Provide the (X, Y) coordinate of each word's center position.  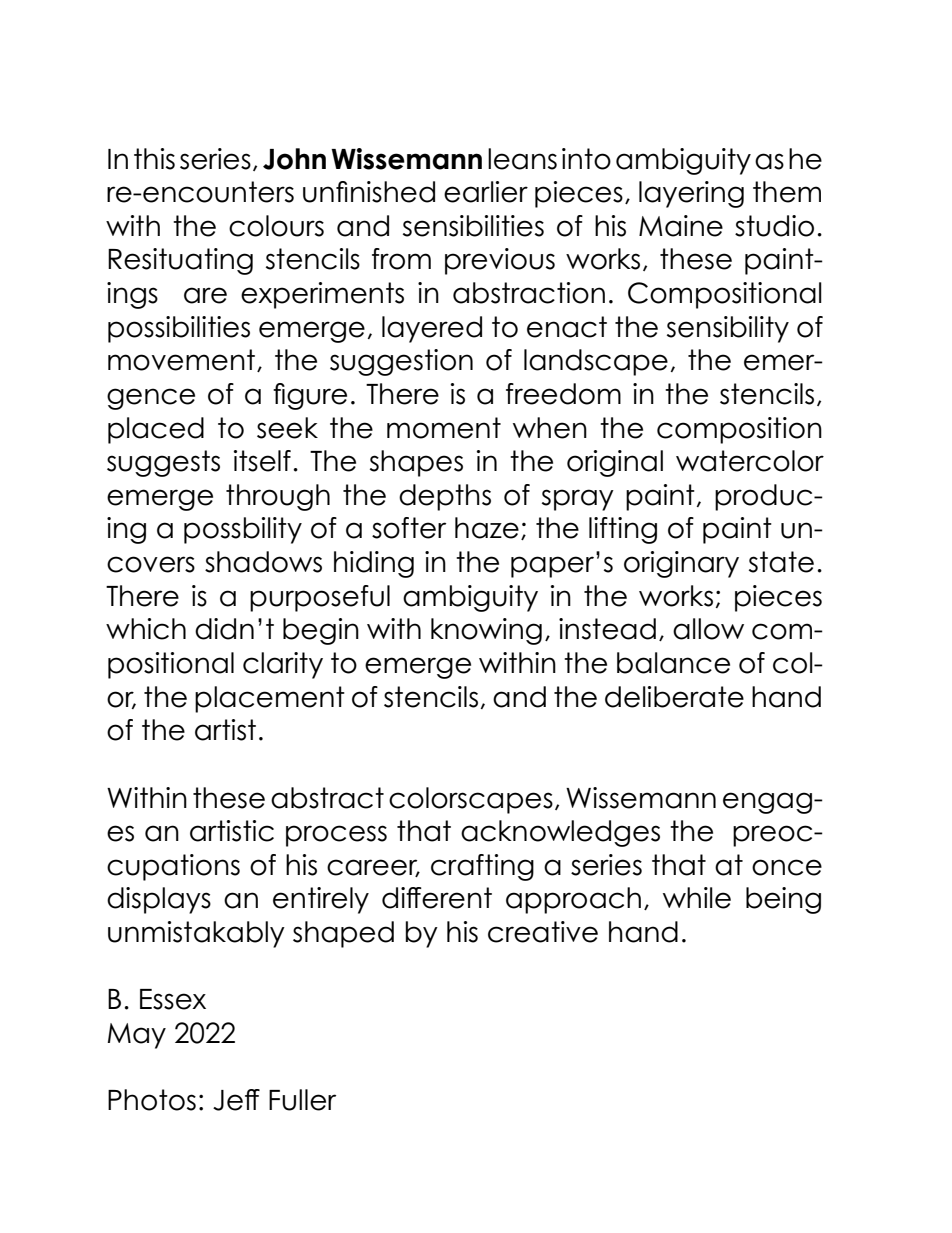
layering (691, 194)
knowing (486, 631)
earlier (486, 192)
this (154, 159)
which (146, 629)
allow (708, 629)
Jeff (236, 1100)
